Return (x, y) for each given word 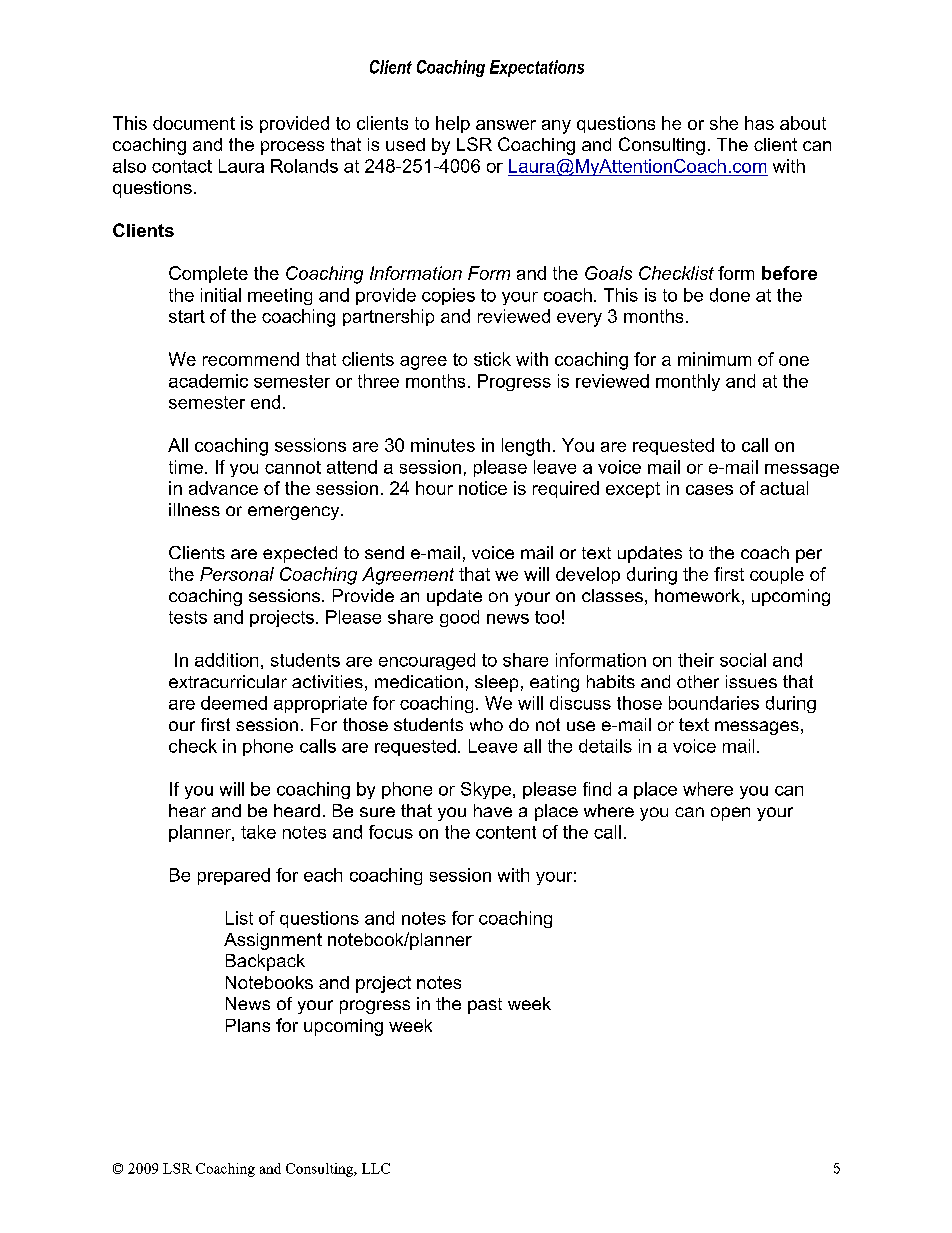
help (453, 124)
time (186, 467)
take (258, 832)
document (194, 123)
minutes (443, 445)
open (730, 814)
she (724, 123)
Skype (487, 790)
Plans (248, 1025)
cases (709, 490)
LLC (376, 1168)
